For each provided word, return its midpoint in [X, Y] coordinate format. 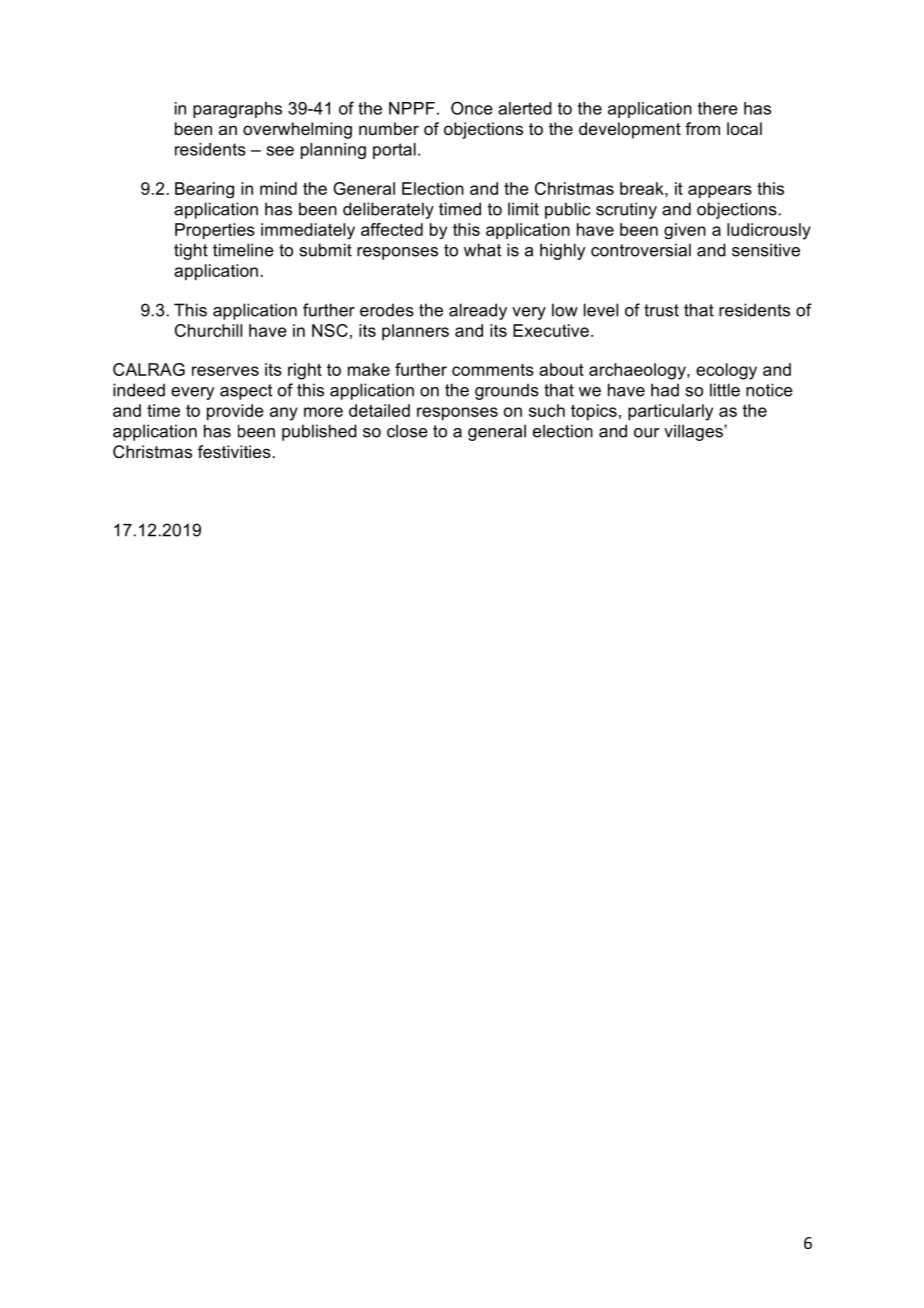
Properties [215, 231]
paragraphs [237, 110]
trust [661, 310]
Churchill [208, 330]
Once [472, 108]
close [407, 431]
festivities [234, 451]
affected [392, 229]
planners [415, 332]
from [702, 128]
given [685, 231]
